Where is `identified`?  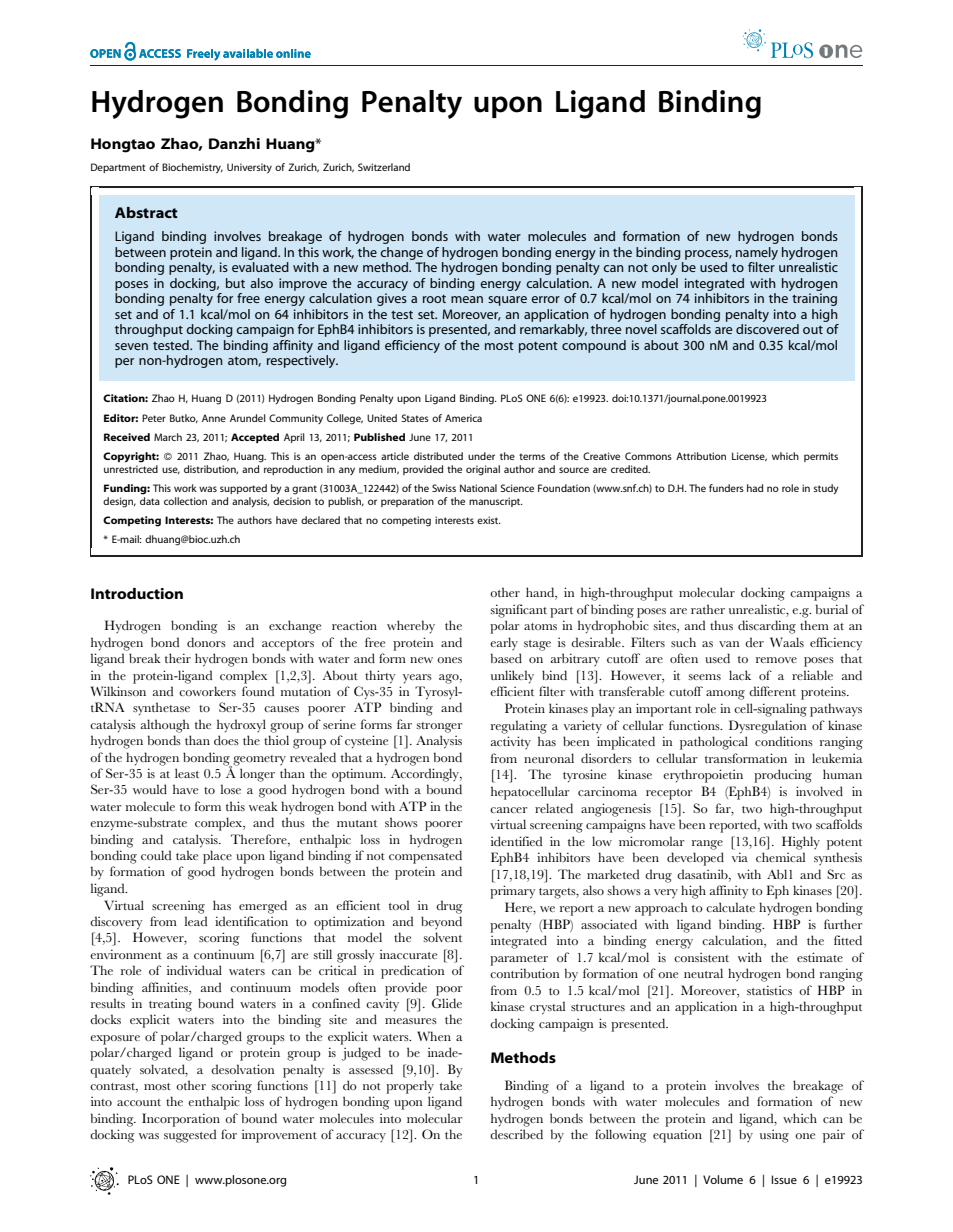 identified is located at coordinates (516, 841).
